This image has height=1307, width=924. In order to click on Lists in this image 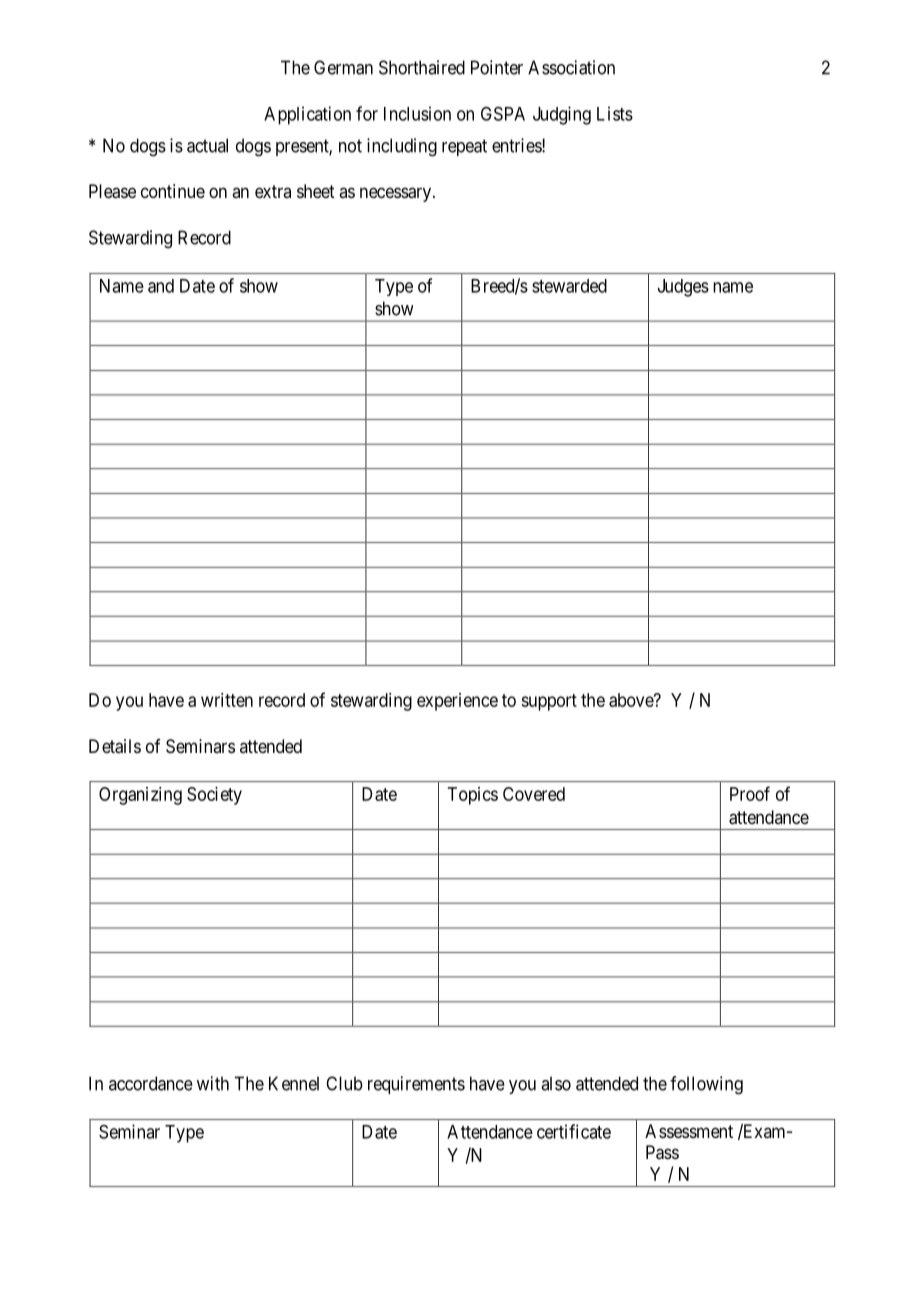, I will do `click(615, 113)`.
